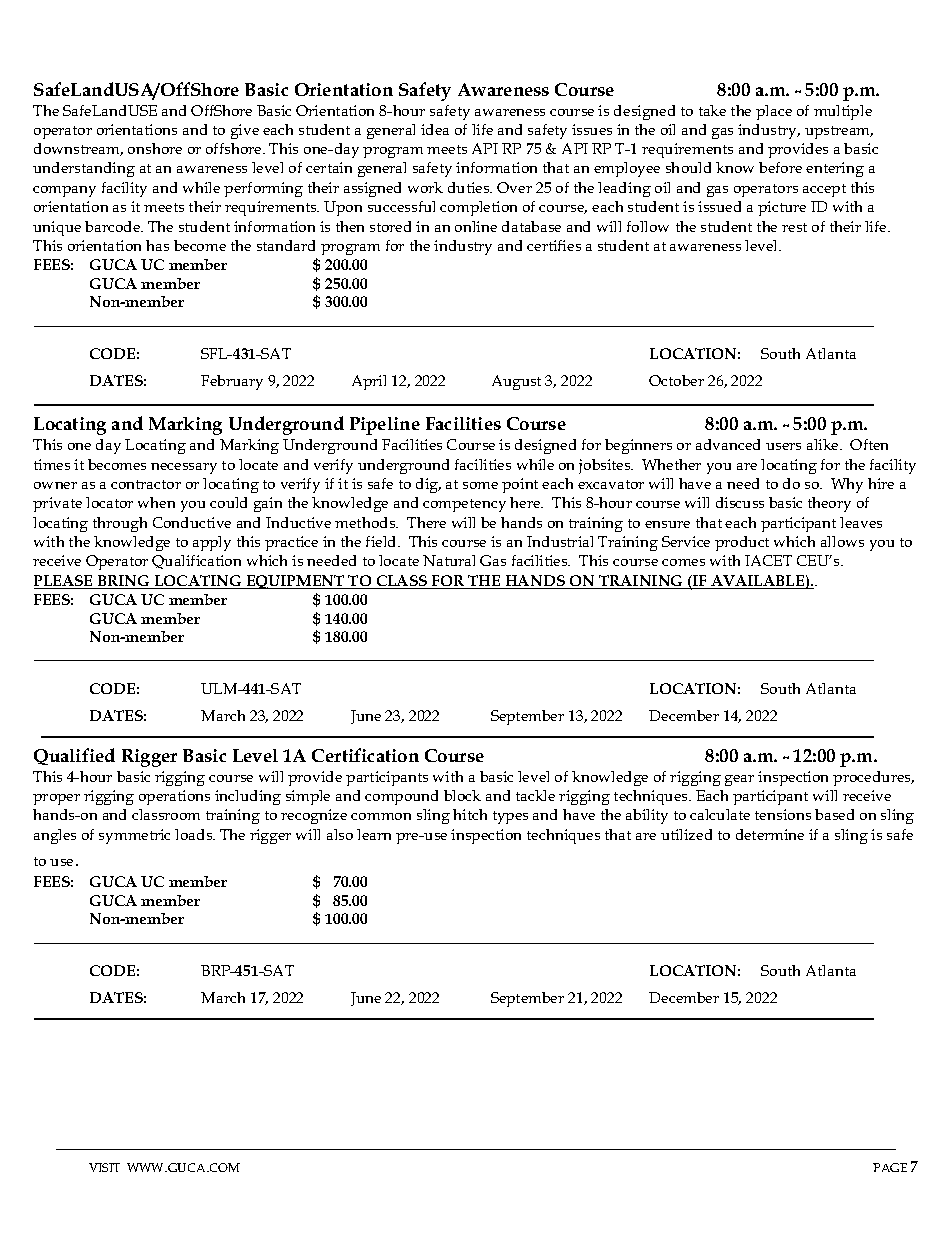  I want to click on before, so click(780, 167).
